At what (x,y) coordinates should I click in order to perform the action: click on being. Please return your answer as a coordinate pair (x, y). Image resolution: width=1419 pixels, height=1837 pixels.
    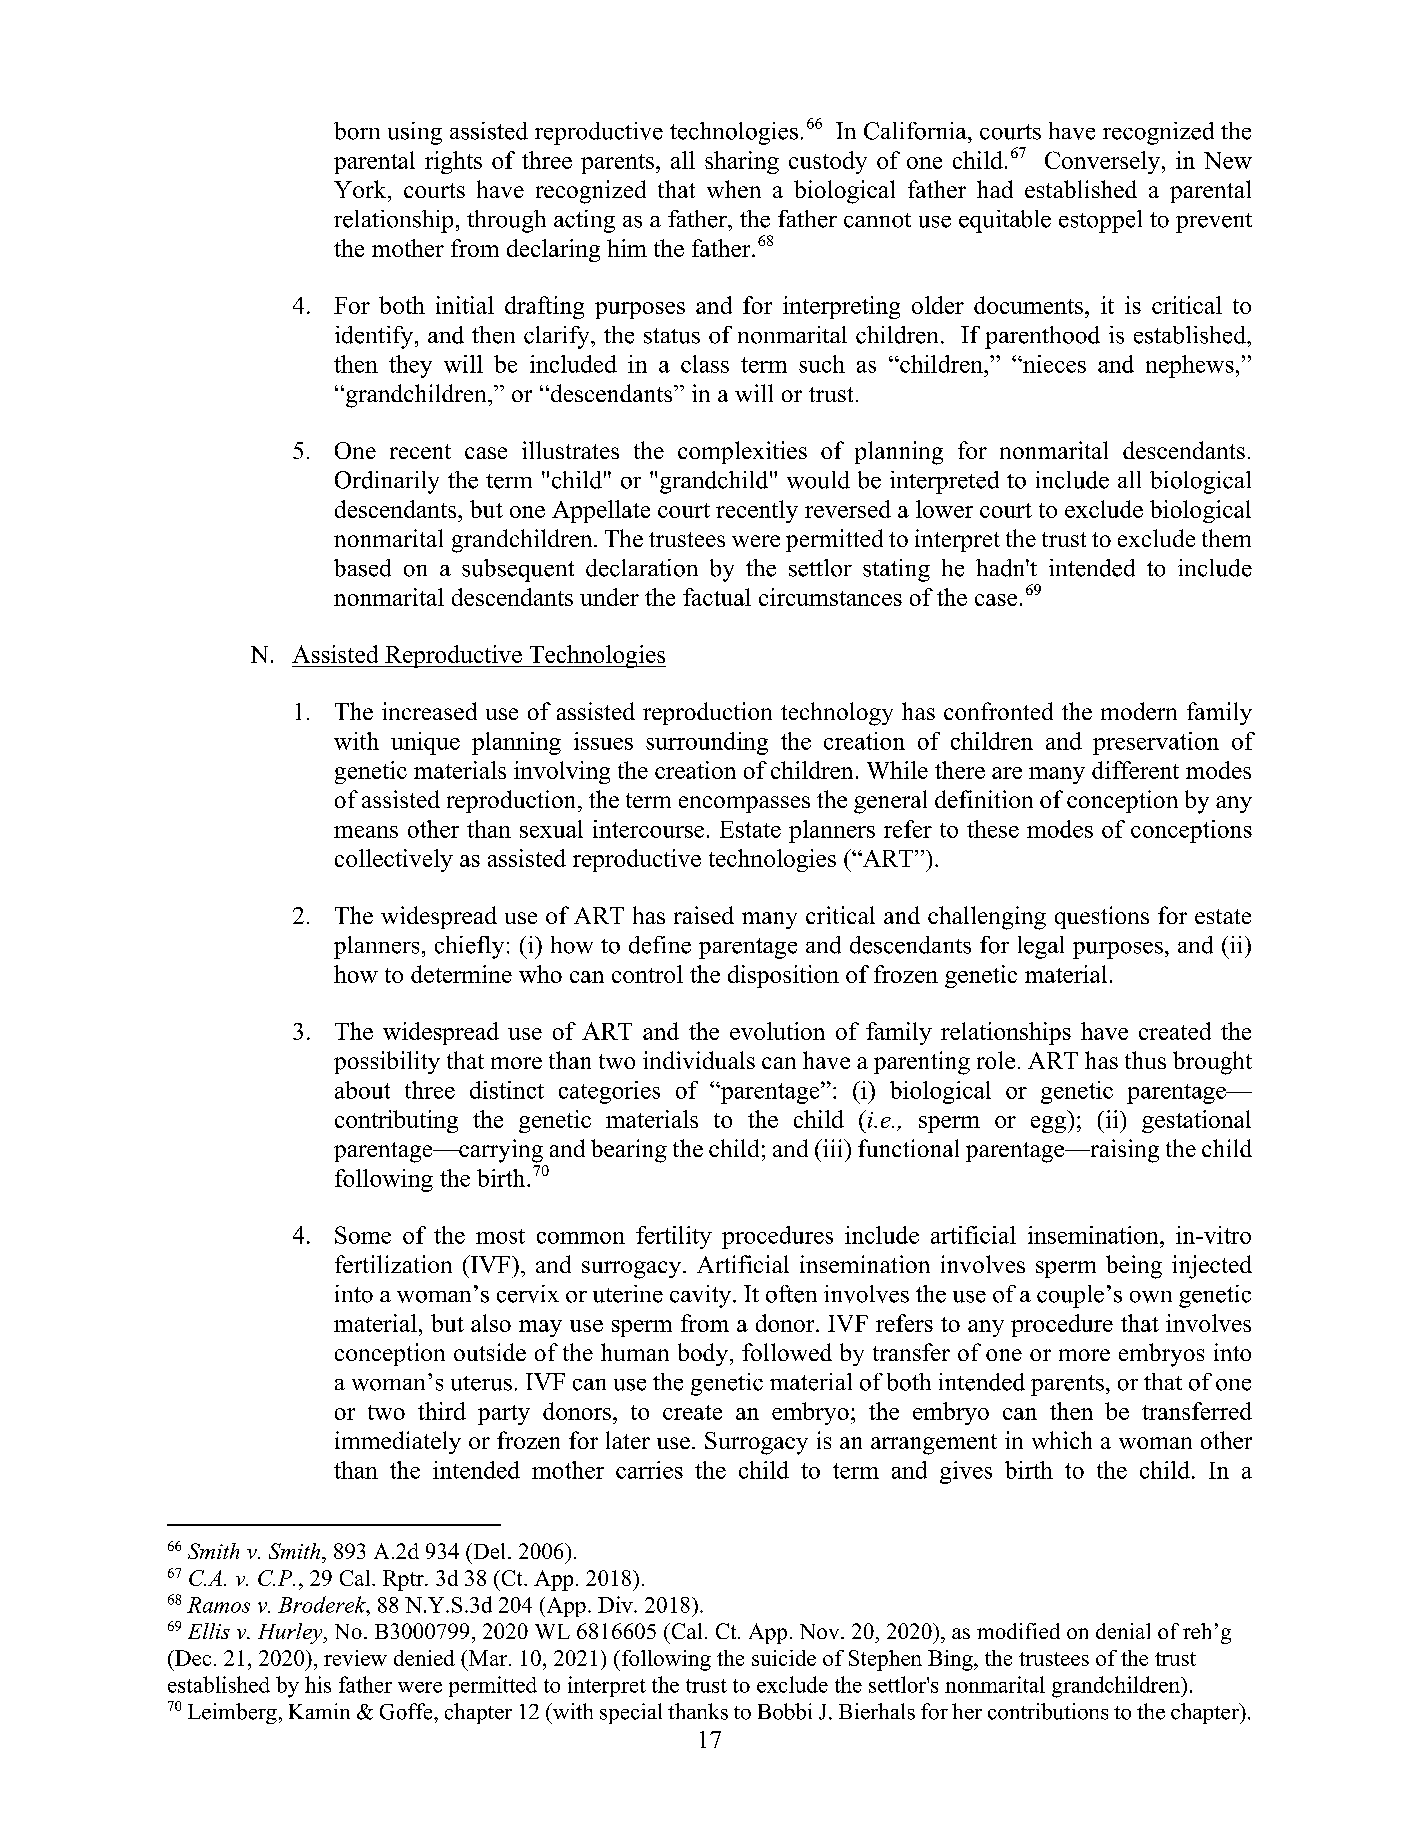
    Looking at the image, I should click on (1134, 1267).
